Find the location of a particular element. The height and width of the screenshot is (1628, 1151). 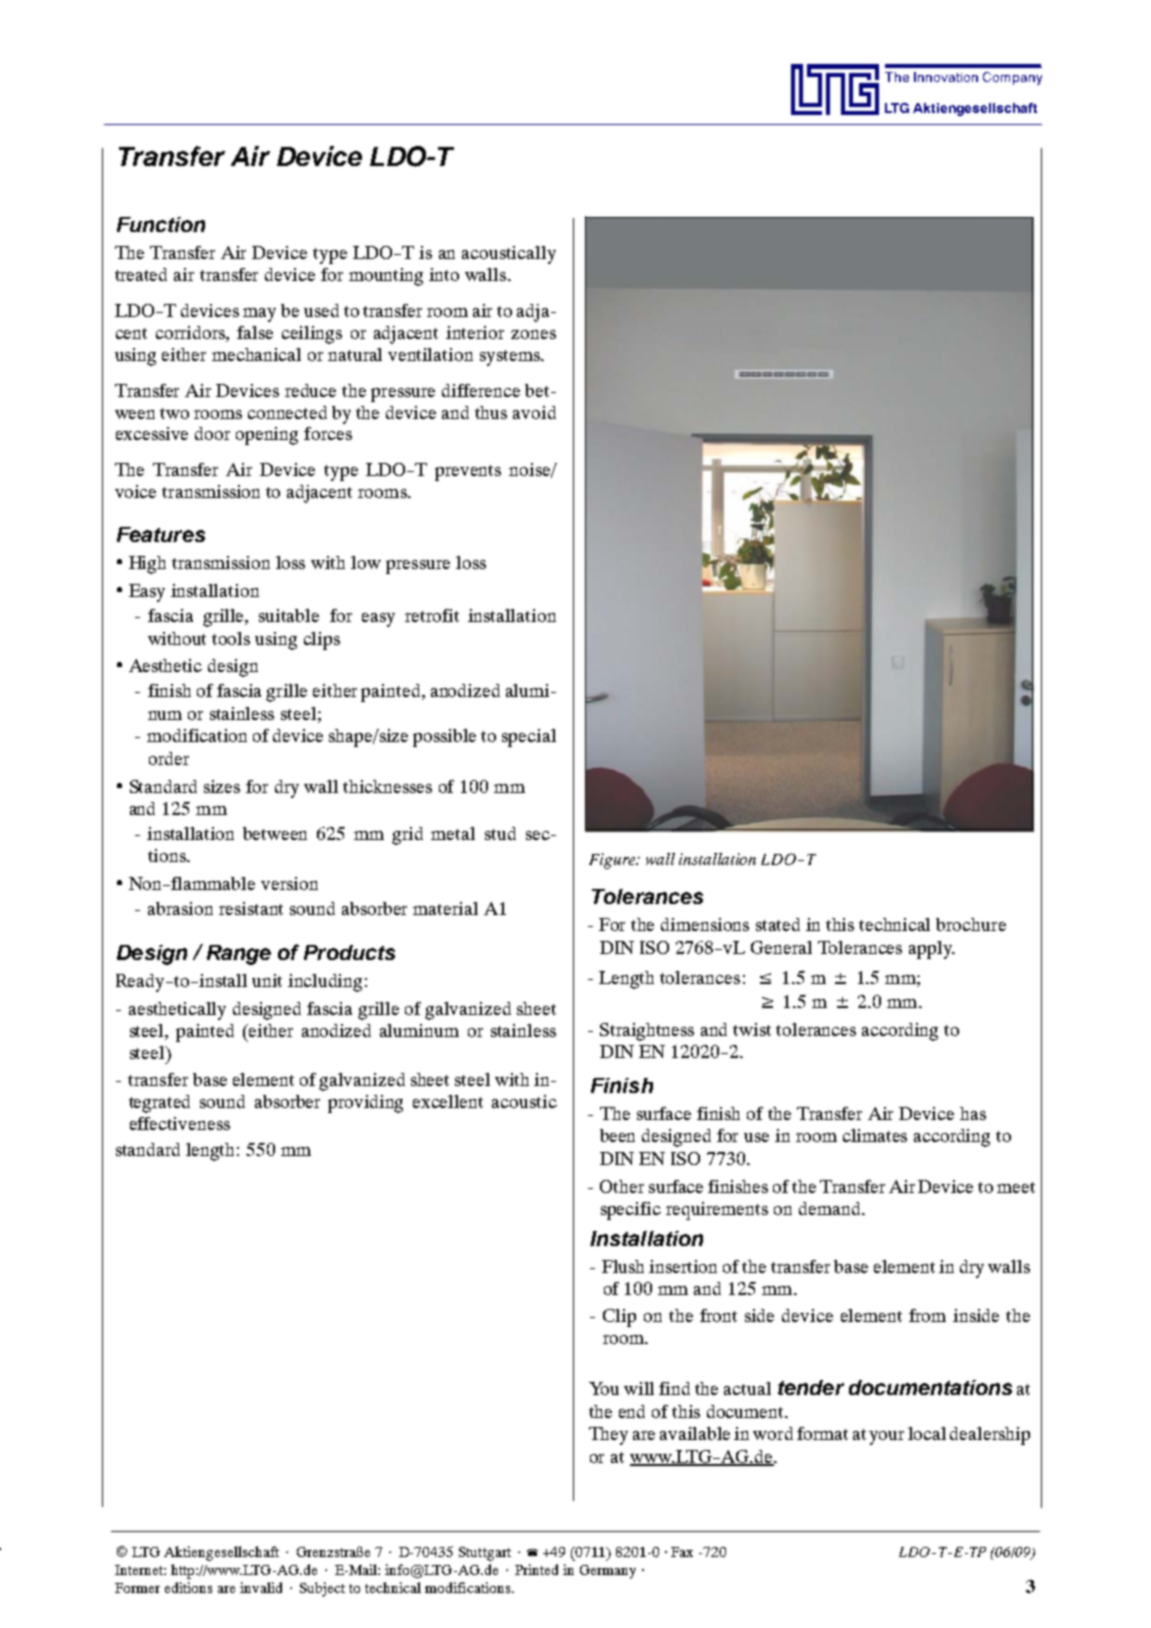

opening is located at coordinates (267, 436).
